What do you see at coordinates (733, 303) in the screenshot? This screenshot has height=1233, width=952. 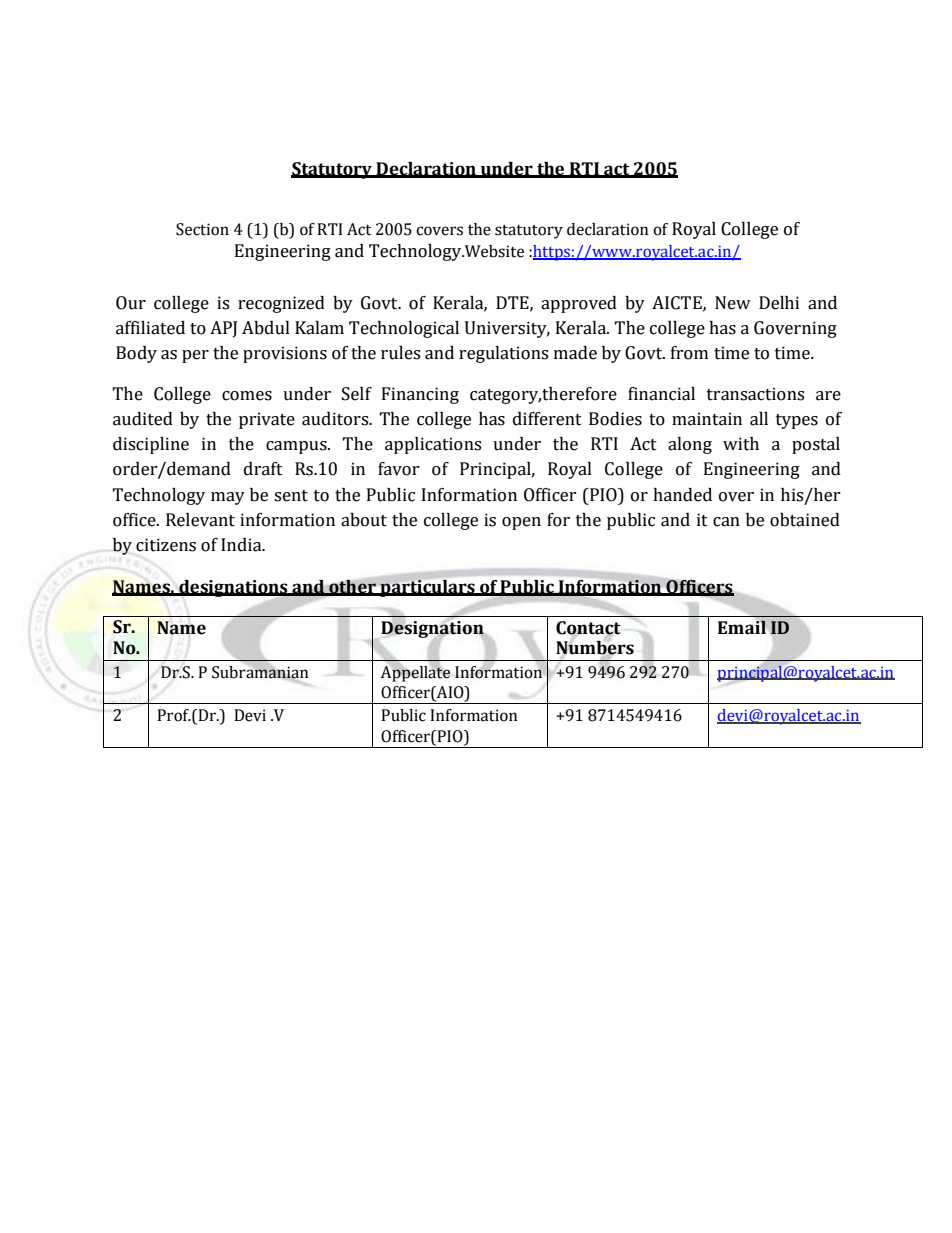 I see `New` at bounding box center [733, 303].
